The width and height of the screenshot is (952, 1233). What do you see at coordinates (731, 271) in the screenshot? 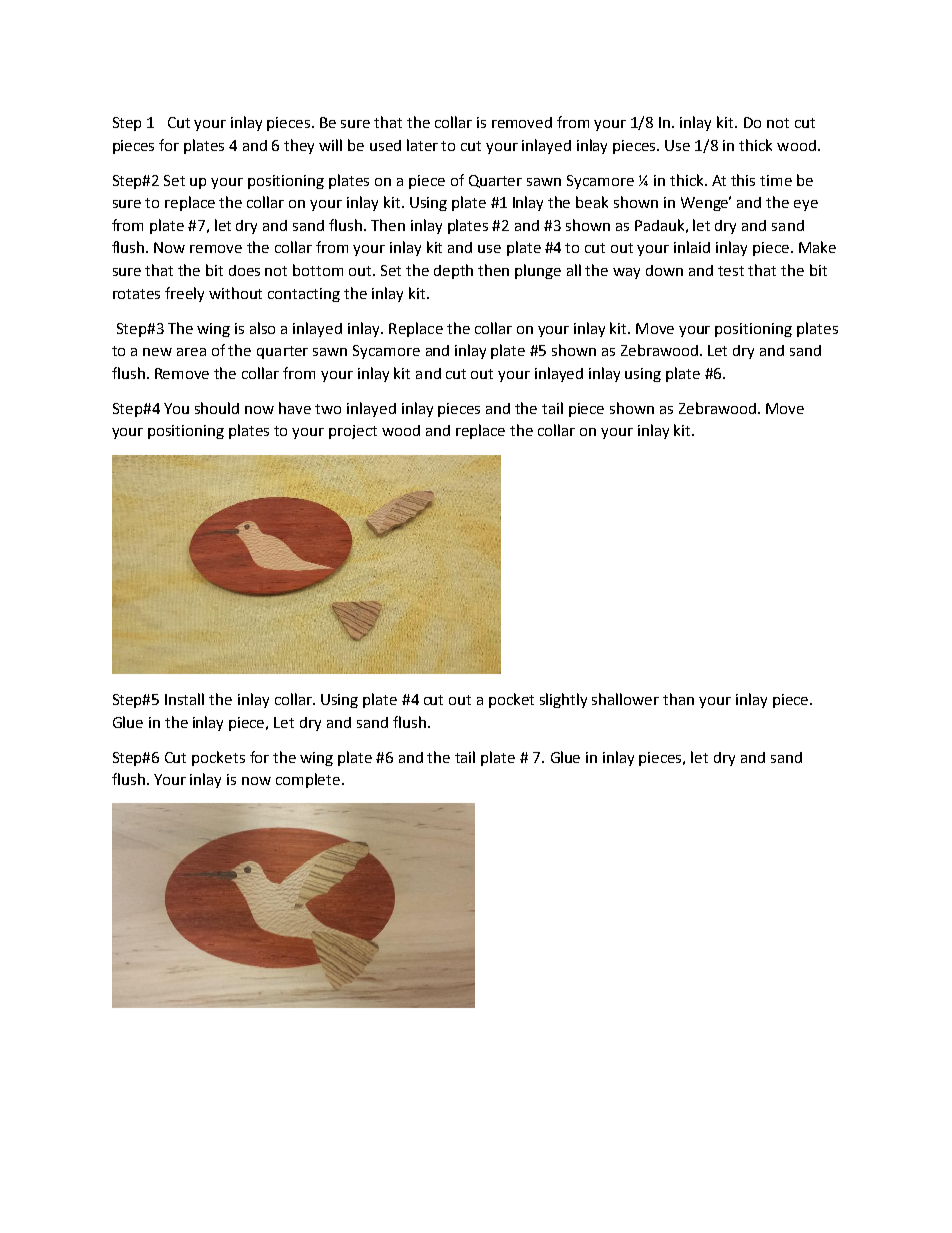
I see `test` at bounding box center [731, 271].
